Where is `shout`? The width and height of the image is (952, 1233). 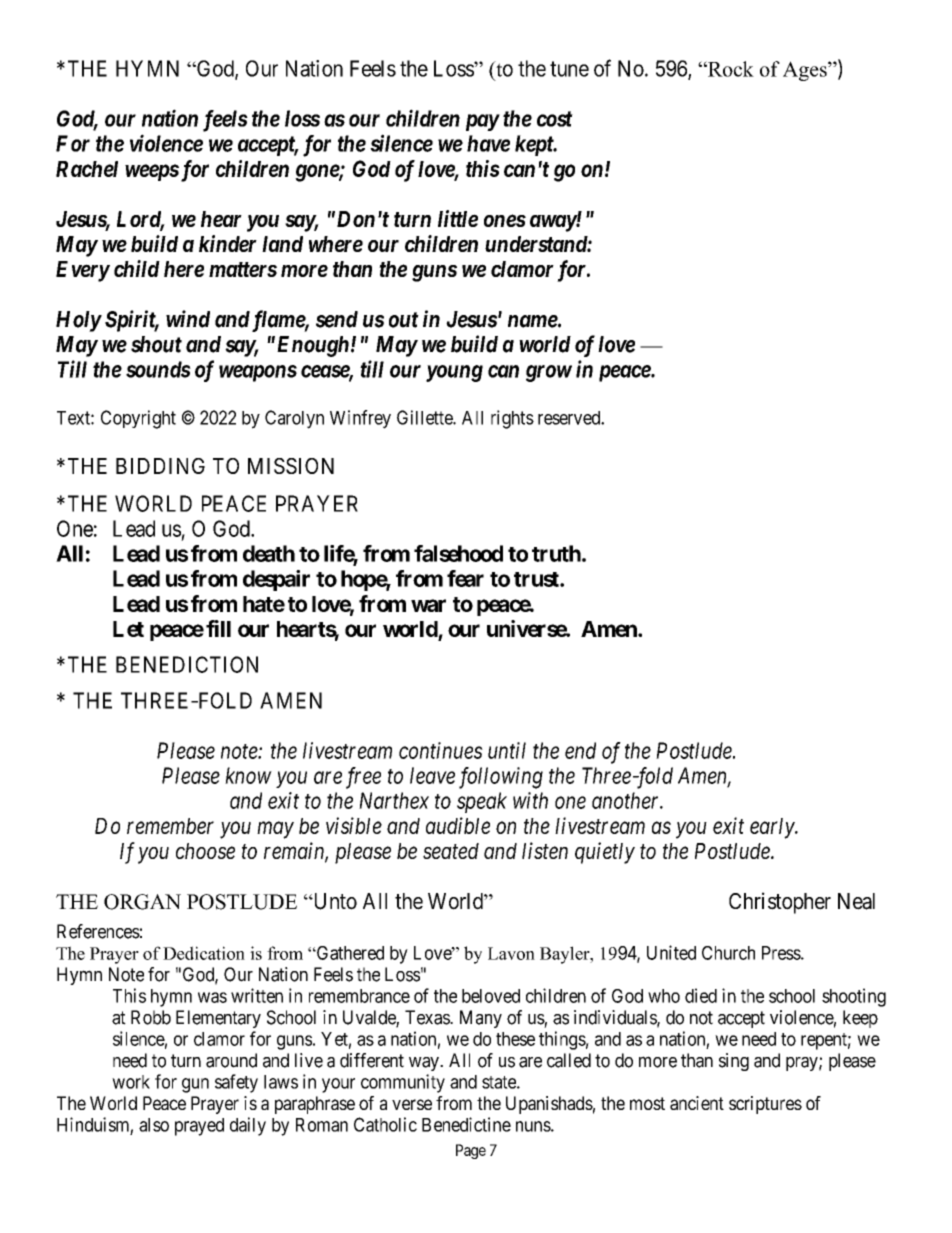 shout is located at coordinates (156, 344).
